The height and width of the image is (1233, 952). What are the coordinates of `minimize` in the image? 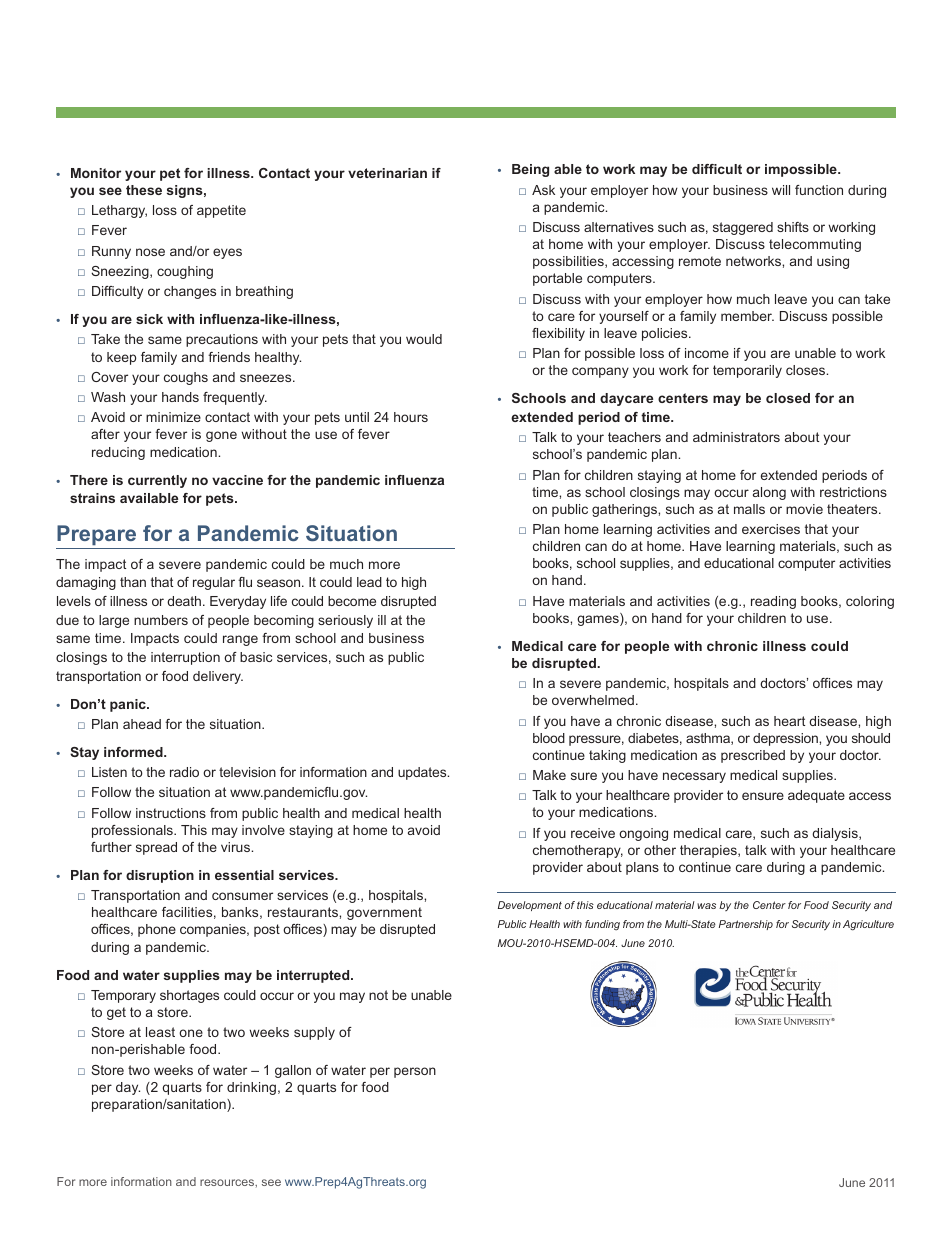 It's located at (173, 417).
